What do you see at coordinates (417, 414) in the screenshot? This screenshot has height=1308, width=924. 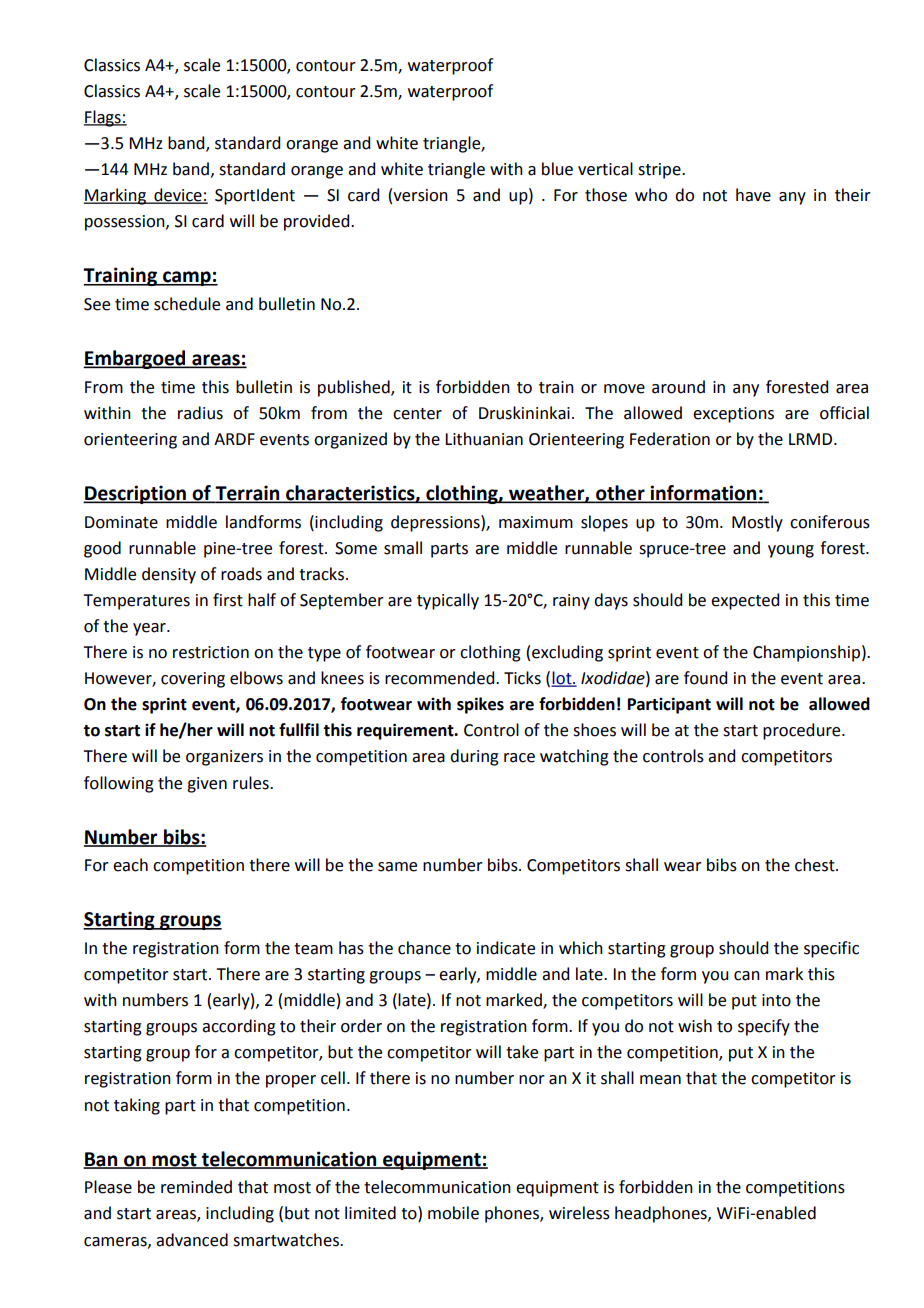 I see `center` at bounding box center [417, 414].
